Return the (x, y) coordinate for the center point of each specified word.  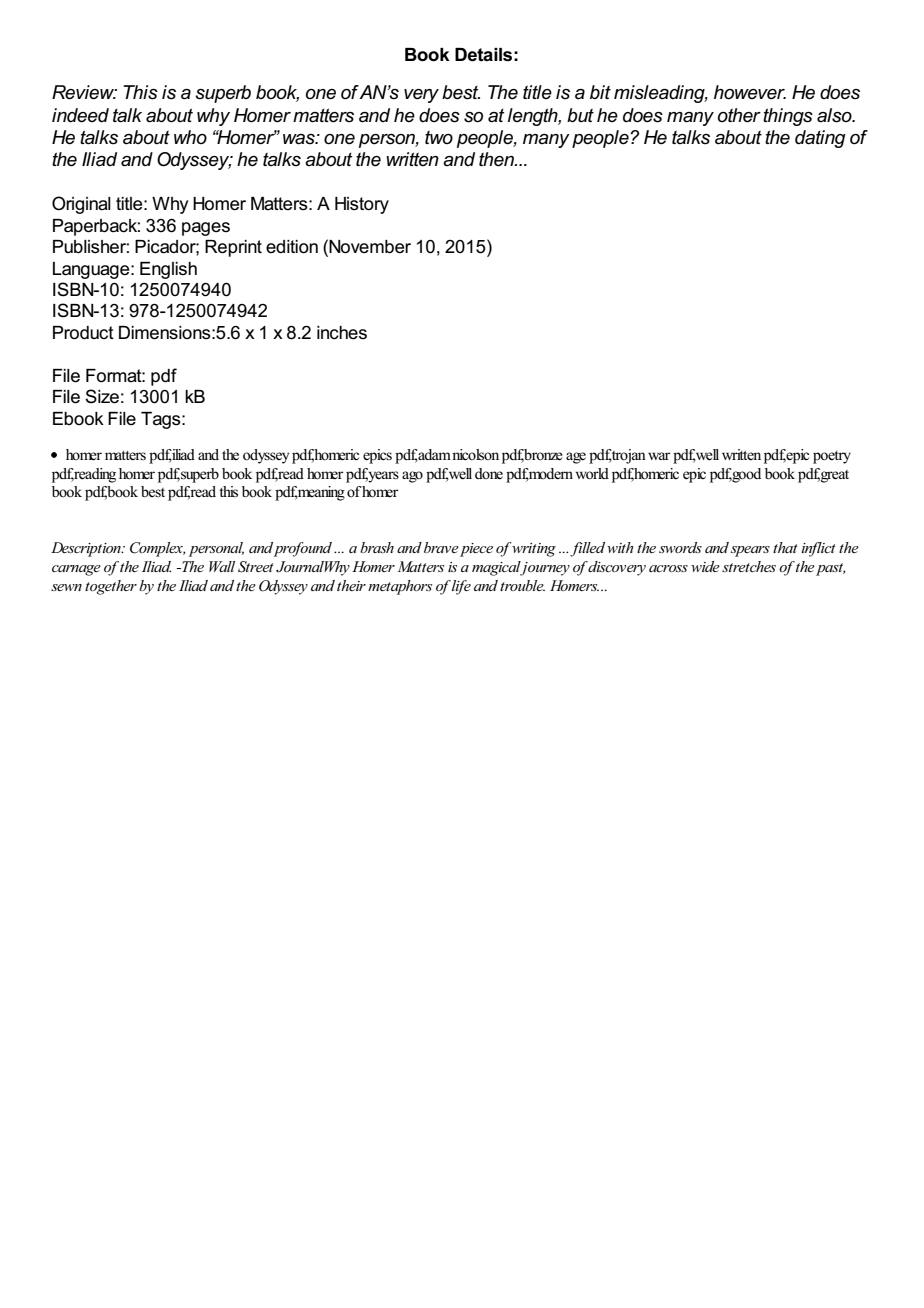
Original (81, 205)
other (739, 115)
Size (102, 396)
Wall (222, 566)
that (785, 547)
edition (292, 247)
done (489, 474)
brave (441, 547)
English (168, 270)
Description (87, 549)
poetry (832, 457)
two (439, 137)
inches (342, 333)
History (362, 205)
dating (820, 139)
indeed (80, 115)
